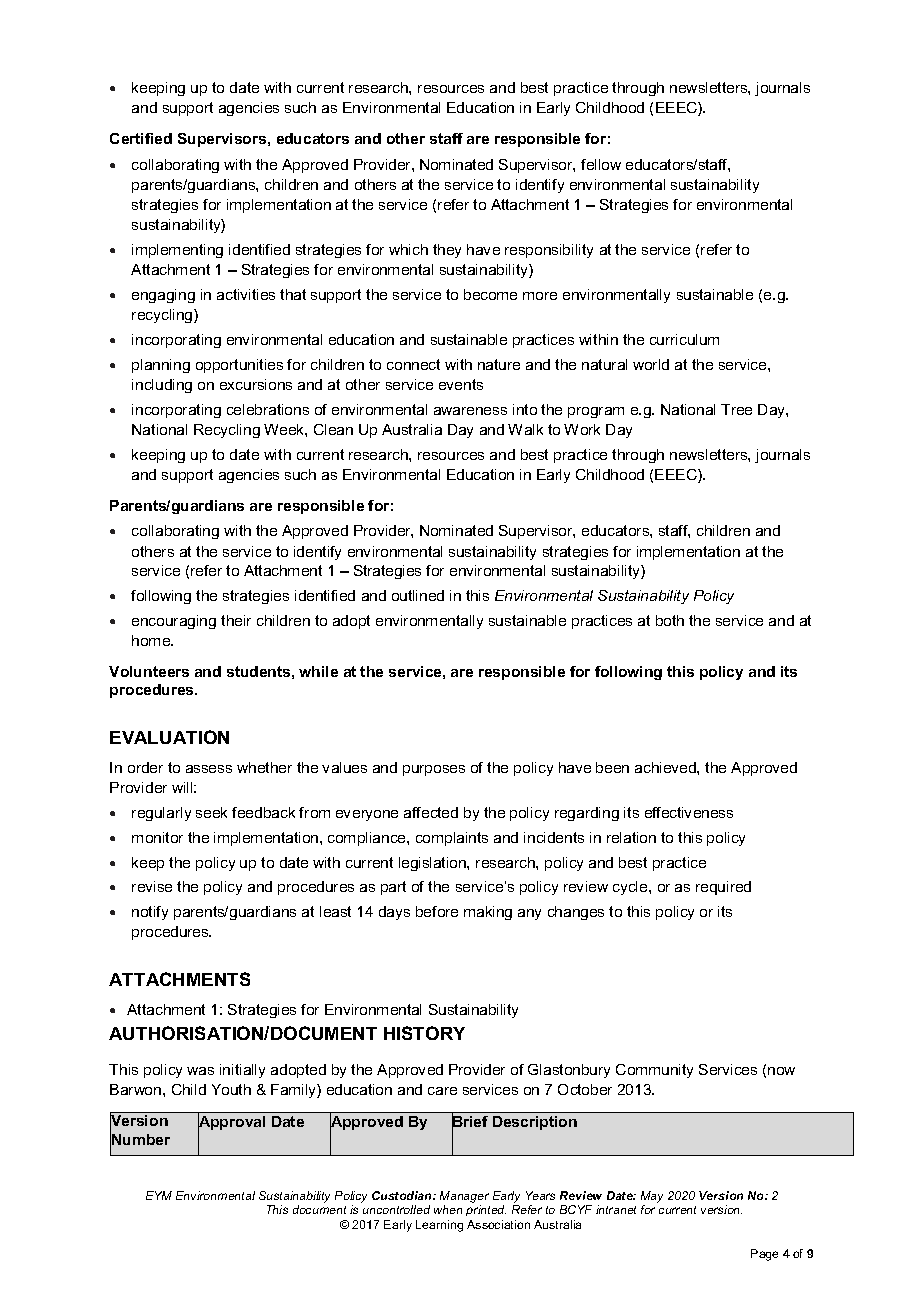 The image size is (924, 1308). Describe the element at coordinates (141, 138) in the image. I see `Certified` at that location.
